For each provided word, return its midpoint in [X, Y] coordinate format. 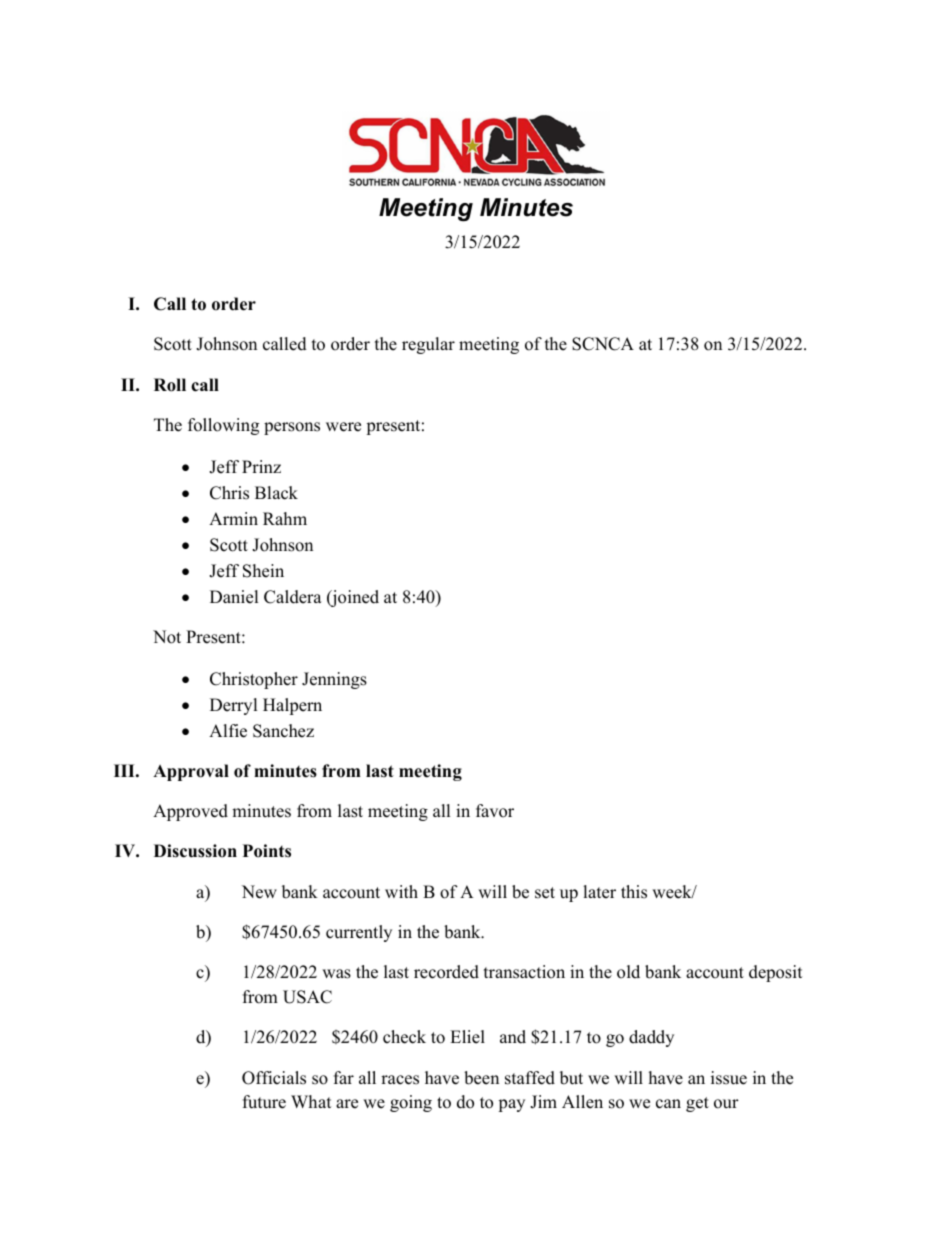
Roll [170, 385]
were [343, 427]
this [634, 892]
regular [428, 345]
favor [495, 811]
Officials [274, 1078]
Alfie [228, 731]
